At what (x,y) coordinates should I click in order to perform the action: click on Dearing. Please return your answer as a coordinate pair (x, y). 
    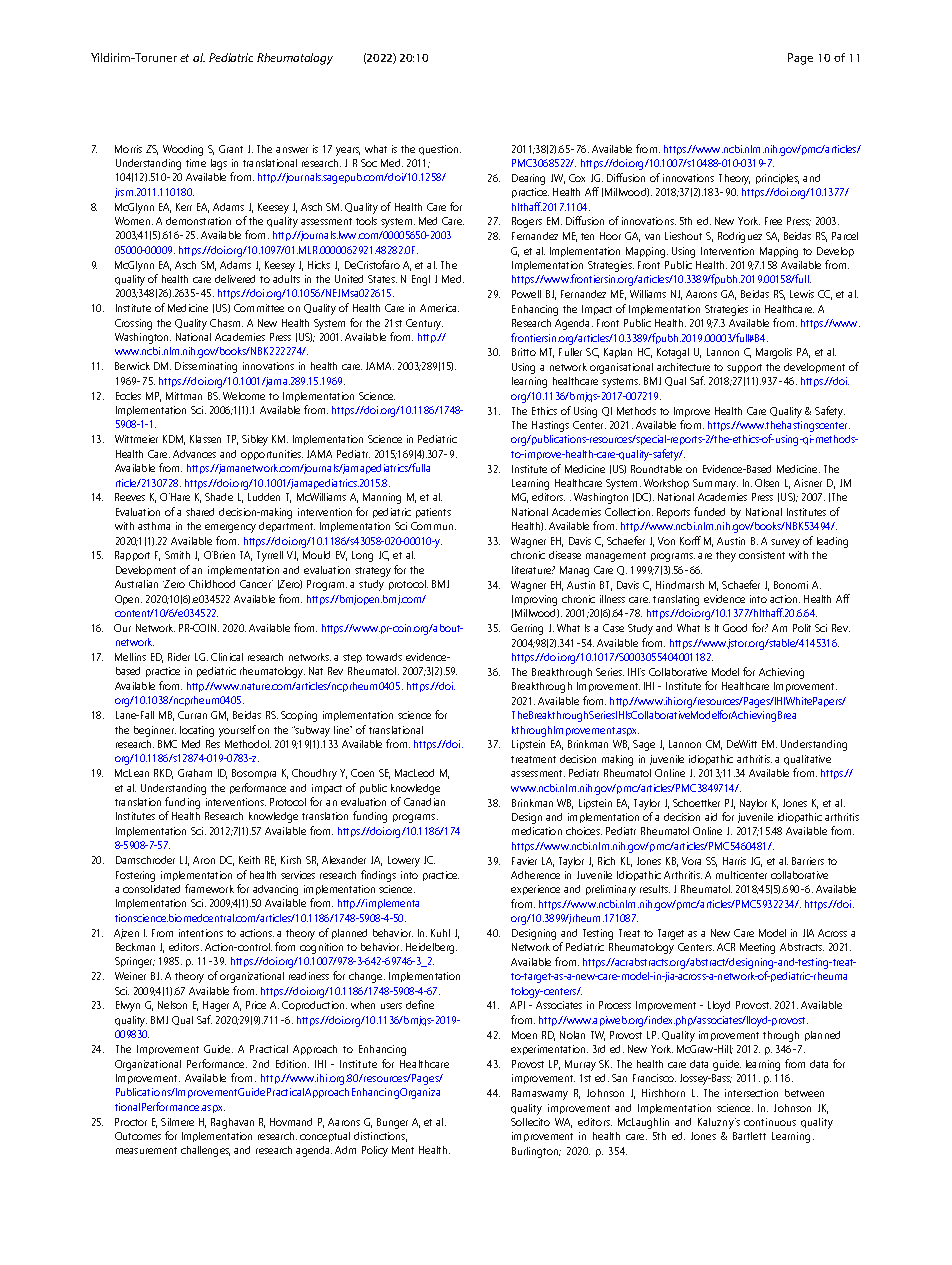
    Looking at the image, I should click on (528, 179).
